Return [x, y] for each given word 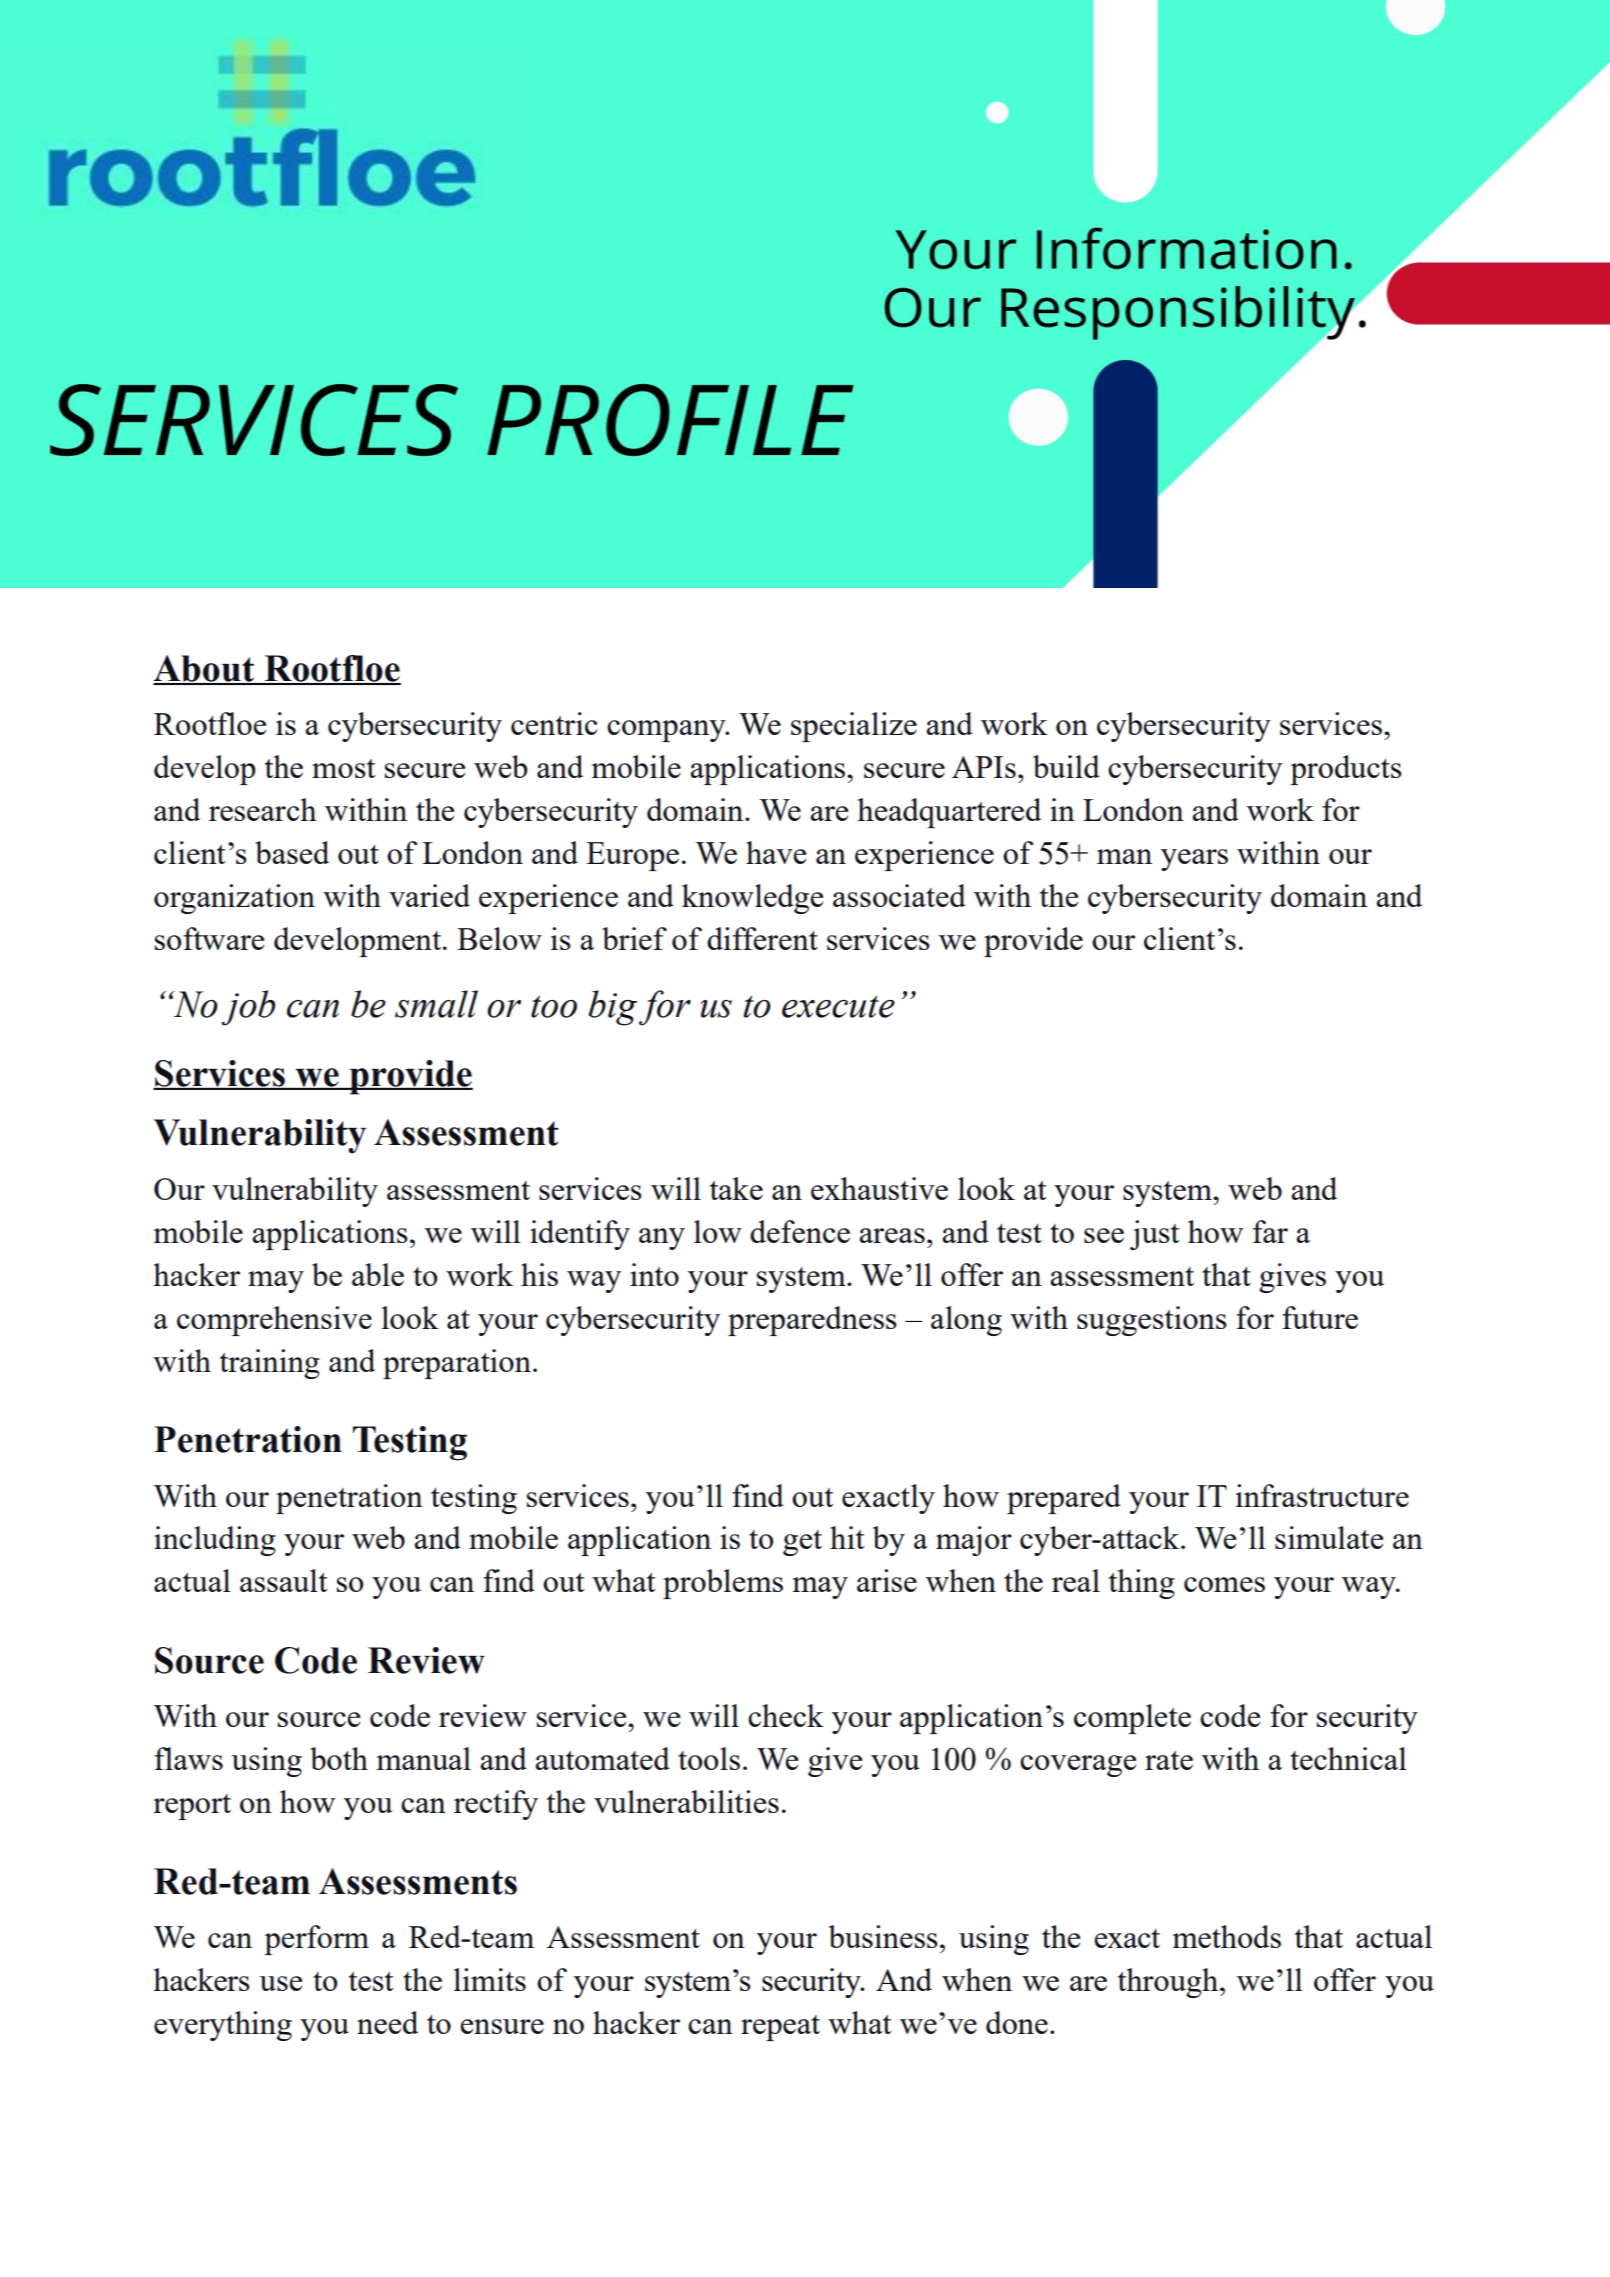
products [1346, 770]
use [280, 1983]
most [344, 768]
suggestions [1152, 1321]
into [654, 1274]
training [270, 1364]
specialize [854, 727]
